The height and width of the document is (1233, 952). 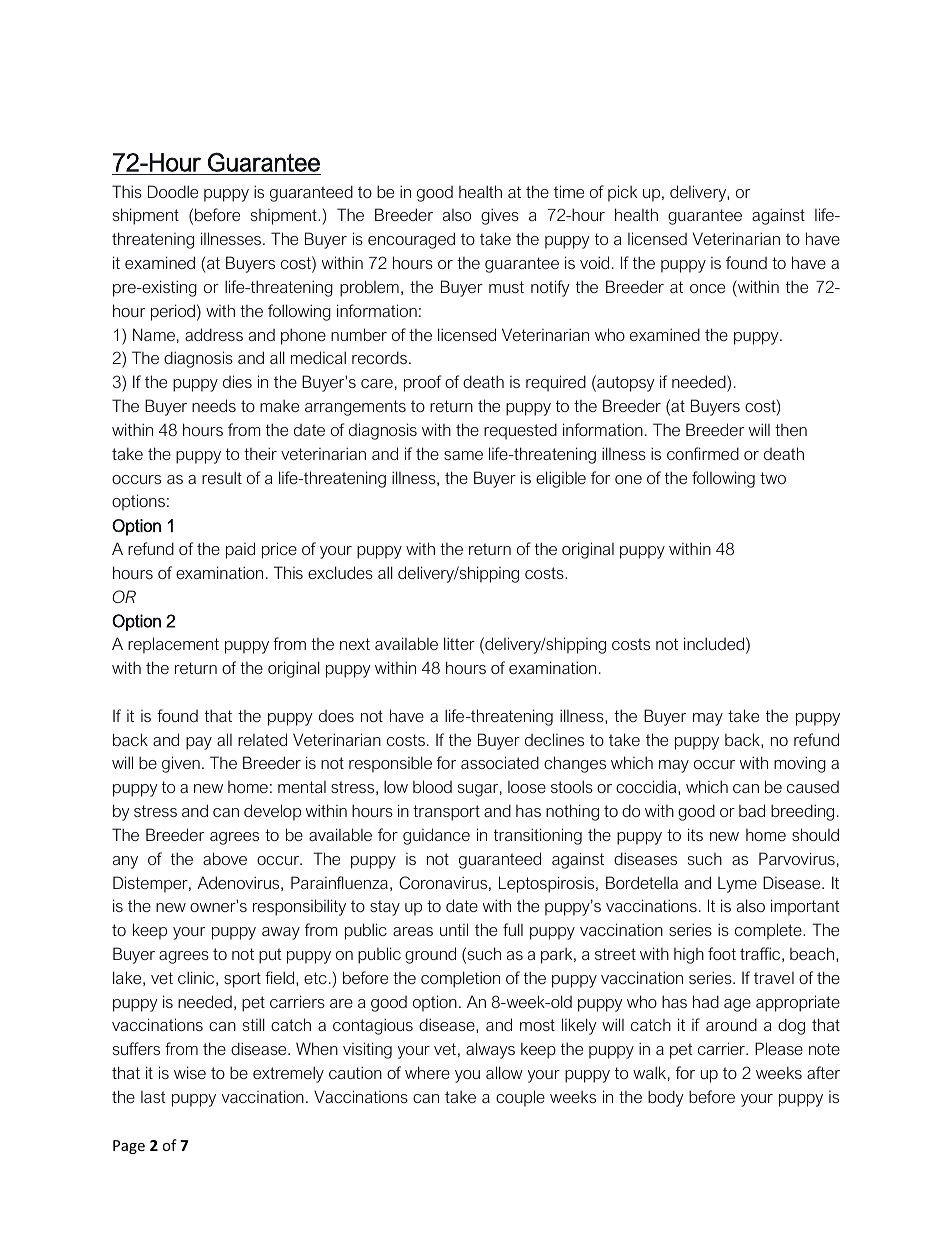 What do you see at coordinates (454, 929) in the document?
I see `until` at bounding box center [454, 929].
